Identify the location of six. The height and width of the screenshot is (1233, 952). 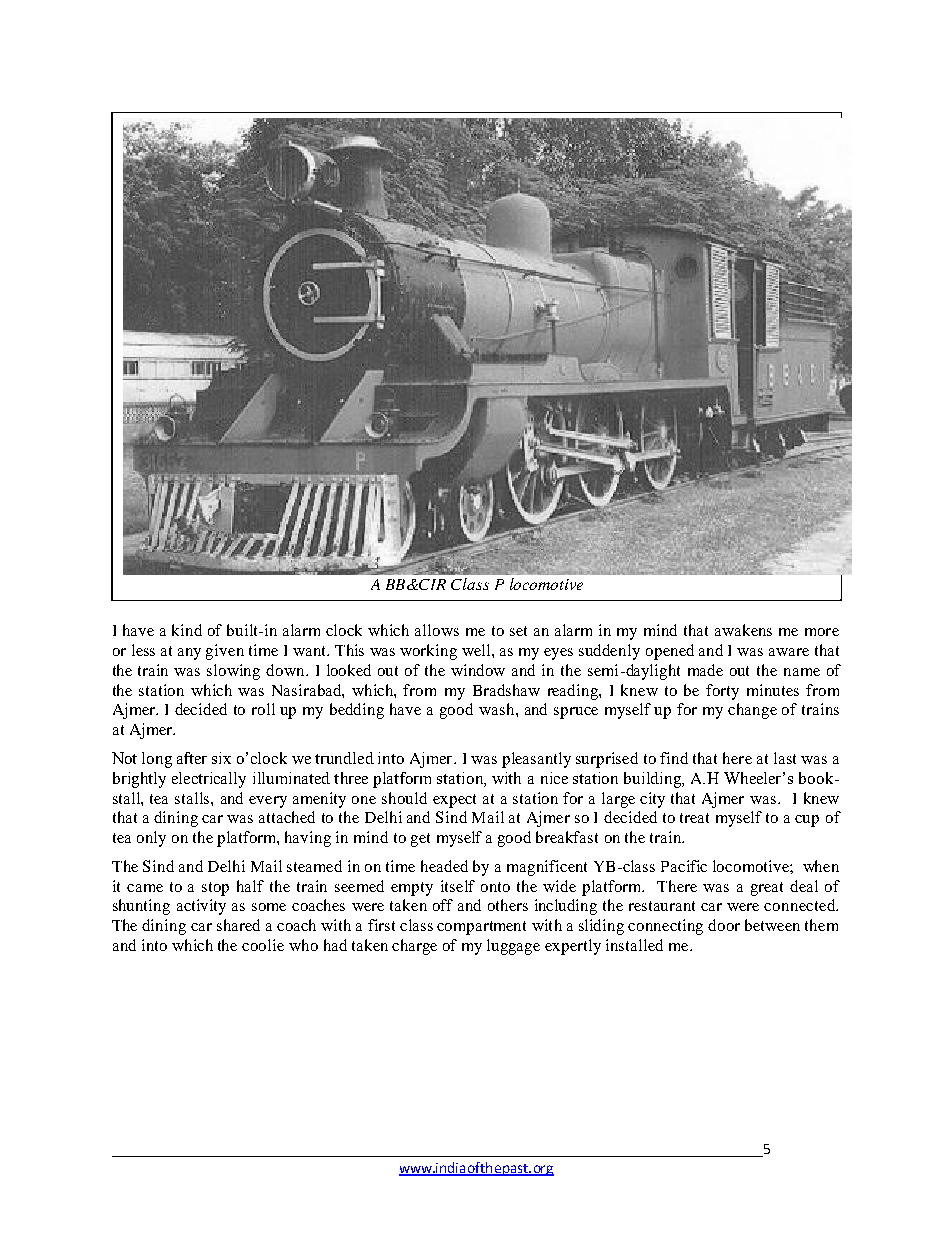
(221, 758).
